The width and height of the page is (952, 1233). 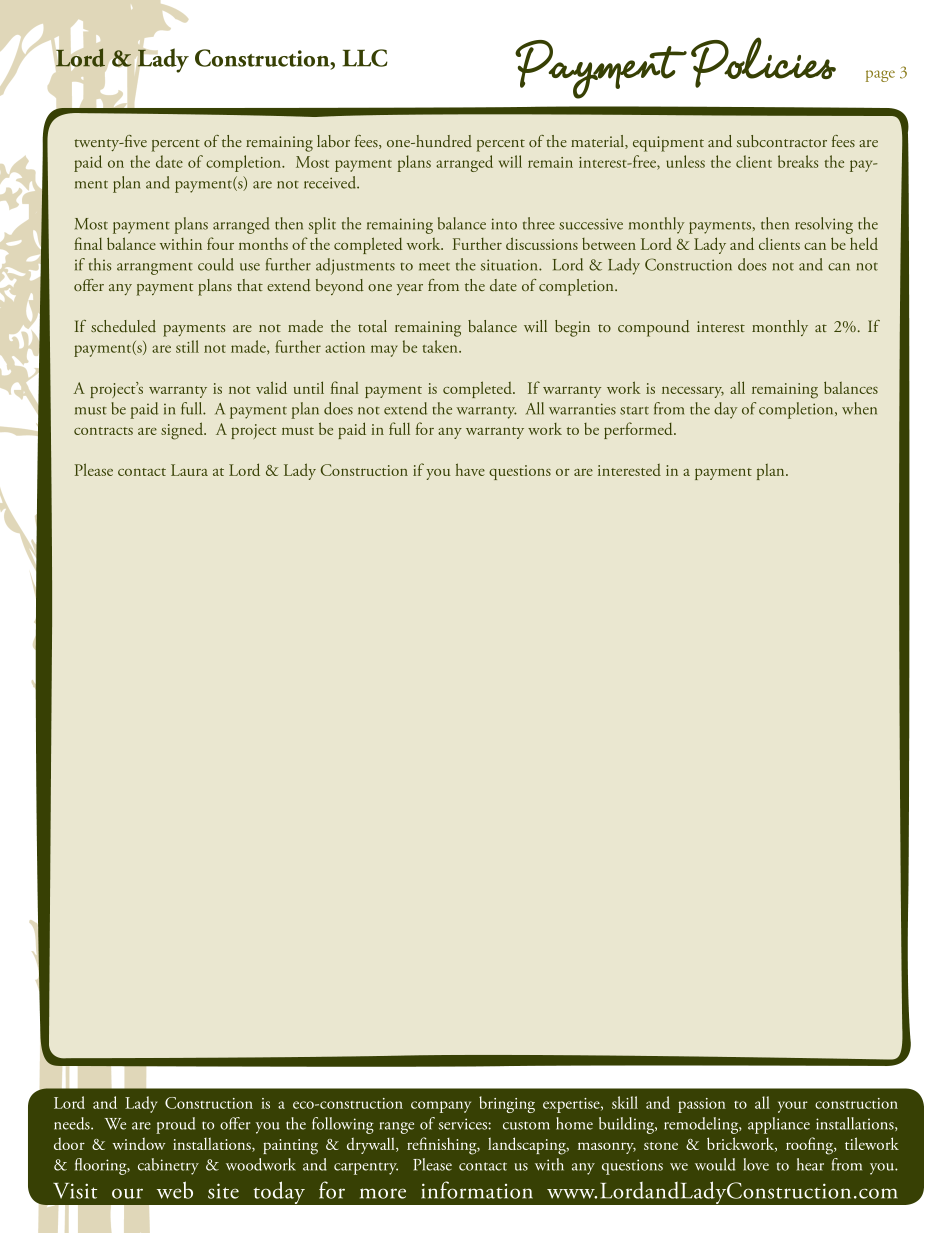 I want to click on have, so click(x=470, y=469).
